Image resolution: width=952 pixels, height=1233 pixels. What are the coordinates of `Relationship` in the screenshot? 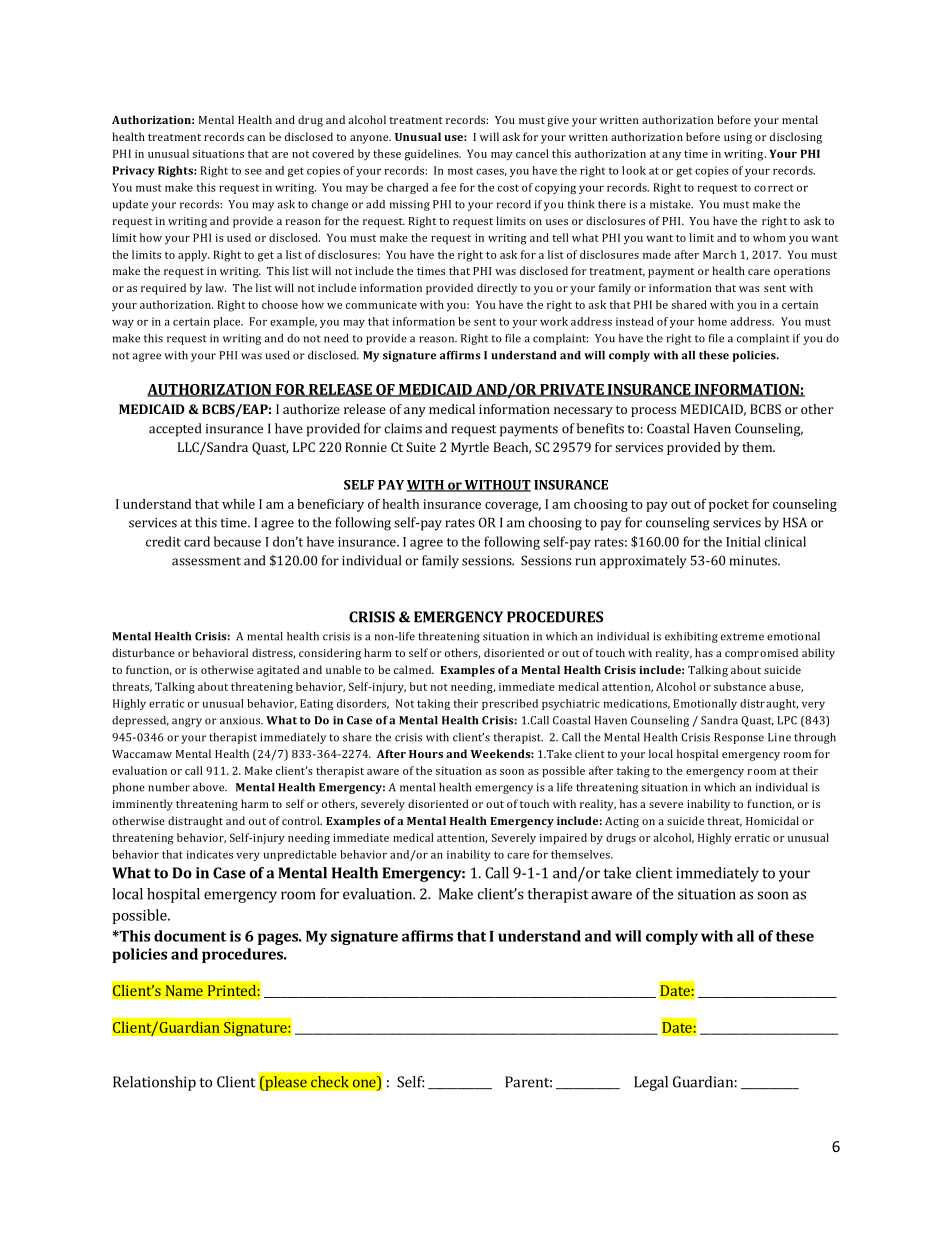 It's located at (154, 1083).
